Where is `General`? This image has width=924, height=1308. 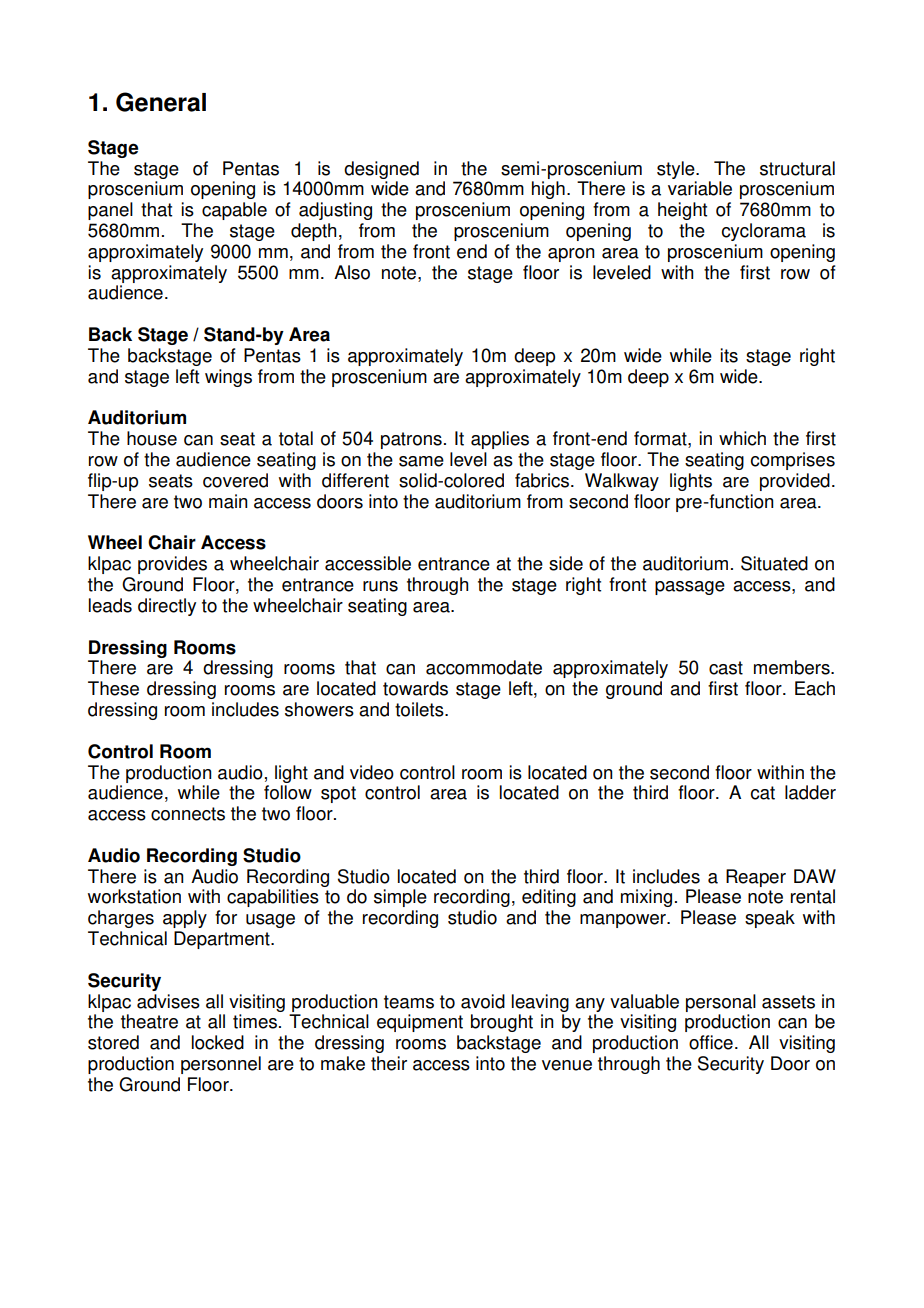
General is located at coordinates (161, 102).
